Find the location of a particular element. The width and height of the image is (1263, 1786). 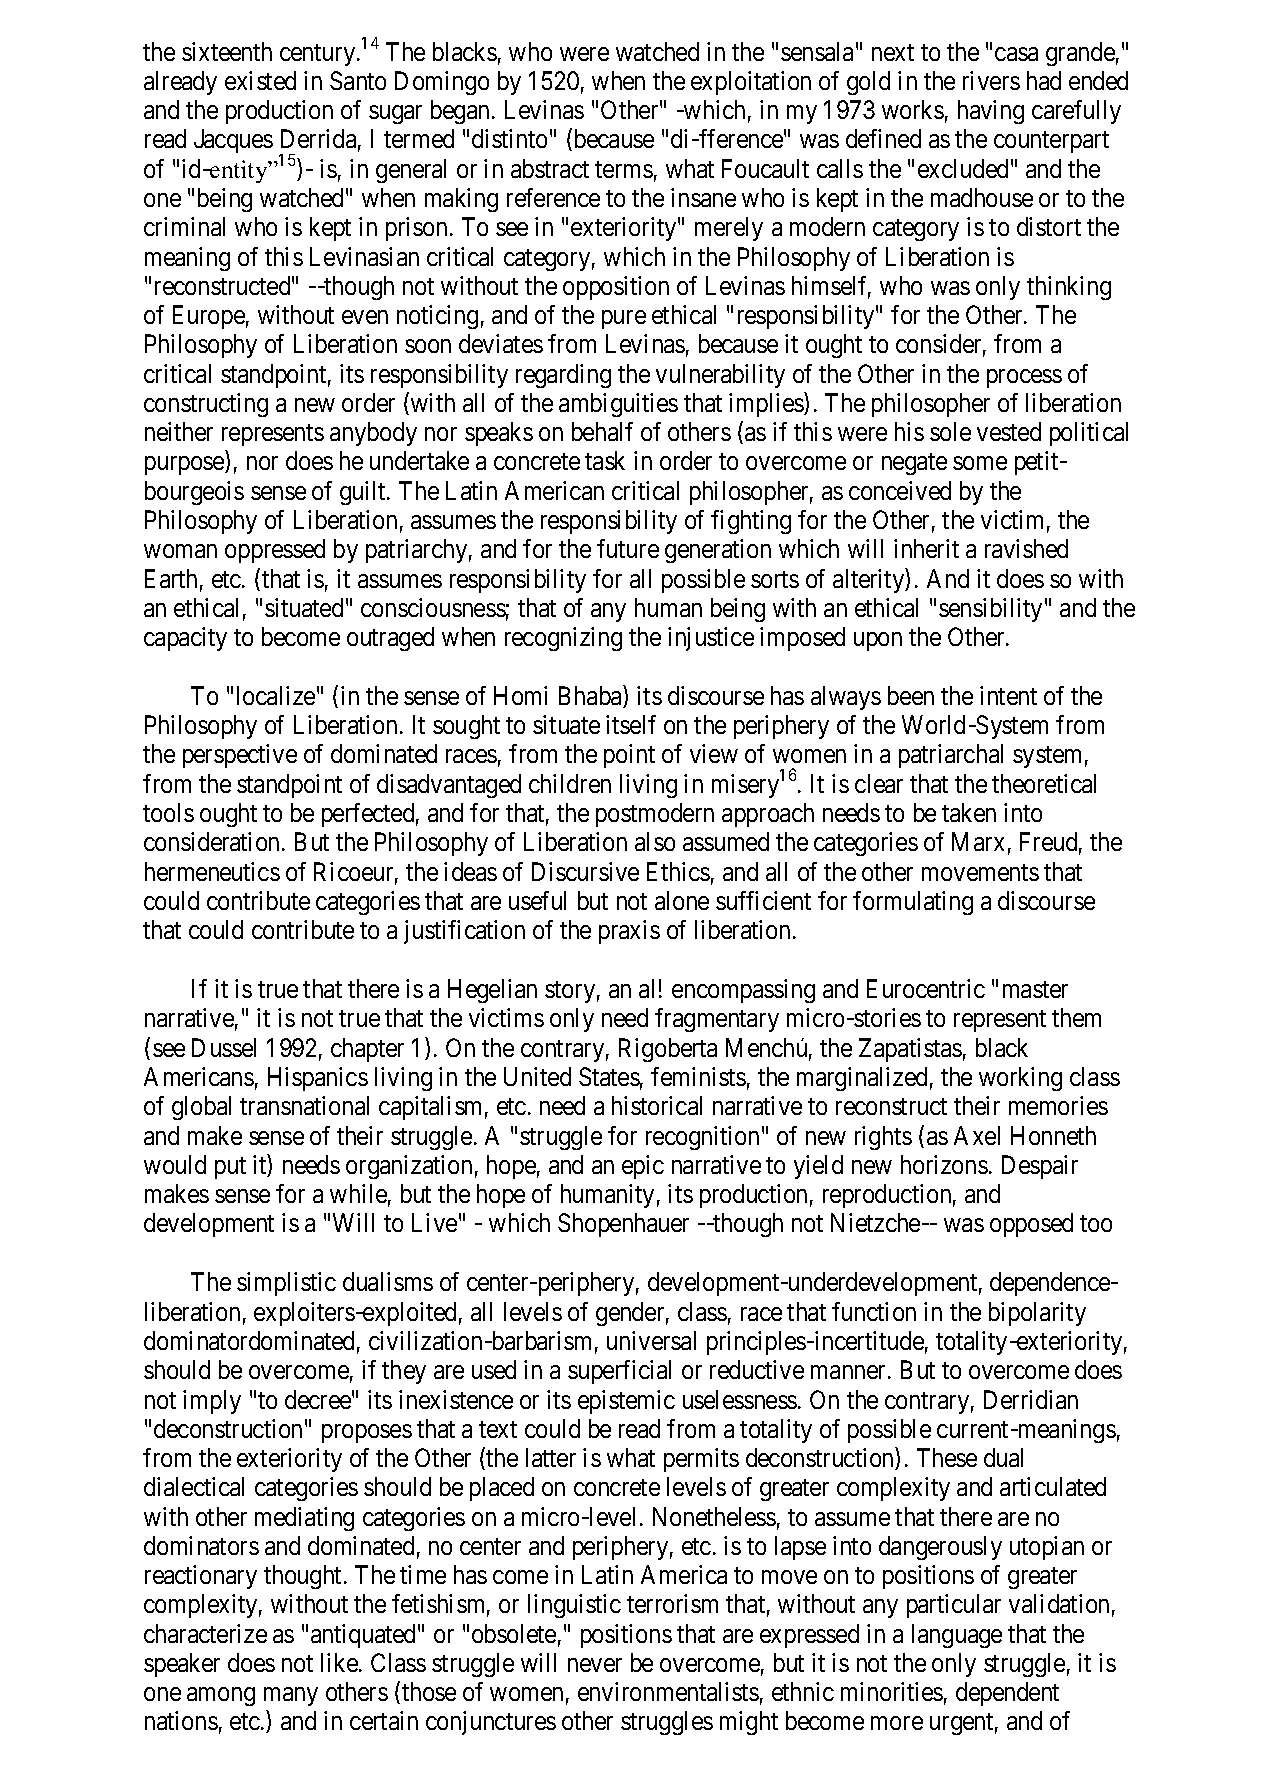

many is located at coordinates (291, 1696).
